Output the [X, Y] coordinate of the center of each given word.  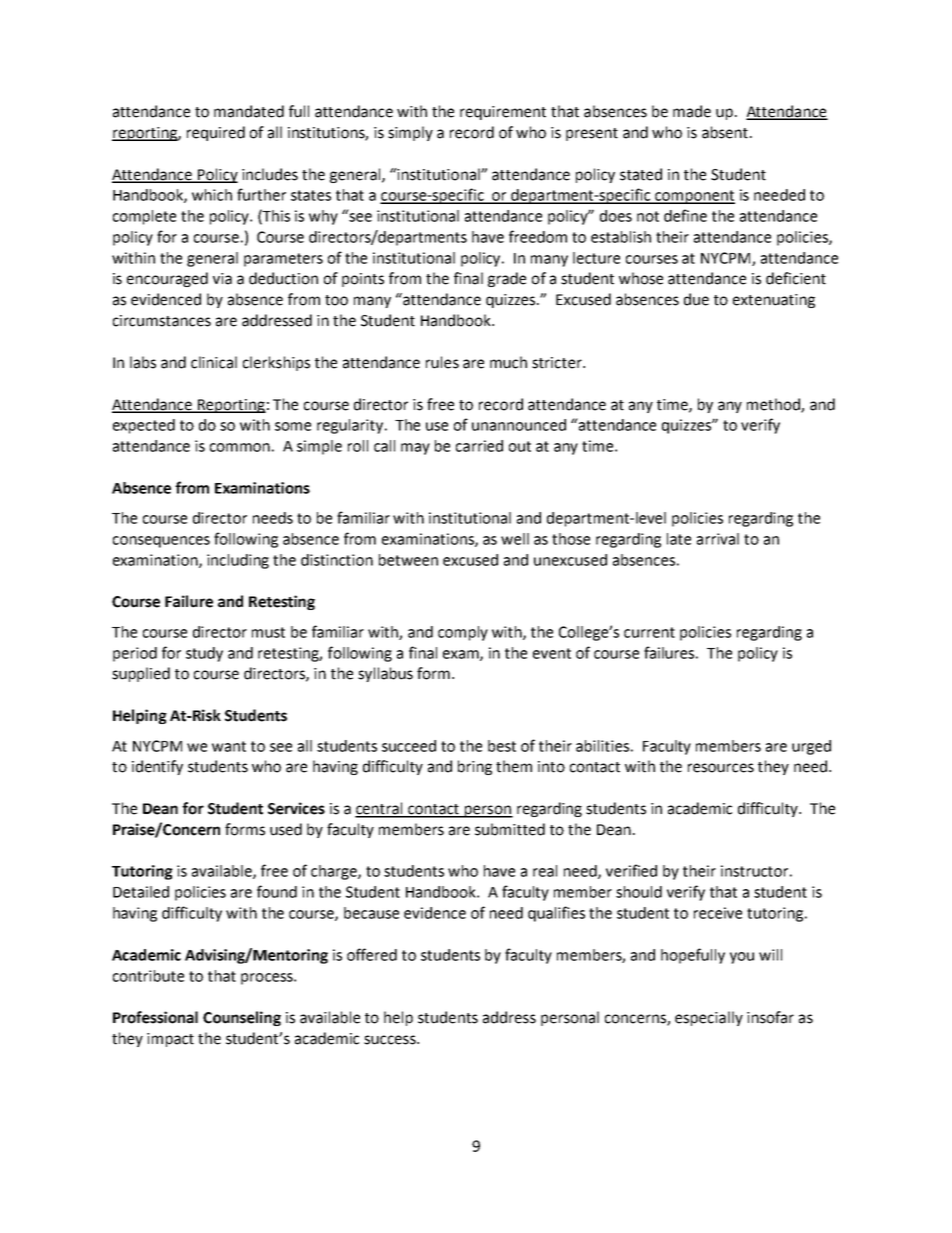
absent [725, 132]
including [238, 561]
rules [442, 362]
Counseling [242, 1018]
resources [721, 768]
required [216, 133]
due [696, 299]
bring [475, 767]
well [515, 539]
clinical [214, 362]
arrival [718, 539]
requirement [503, 113]
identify [157, 767]
